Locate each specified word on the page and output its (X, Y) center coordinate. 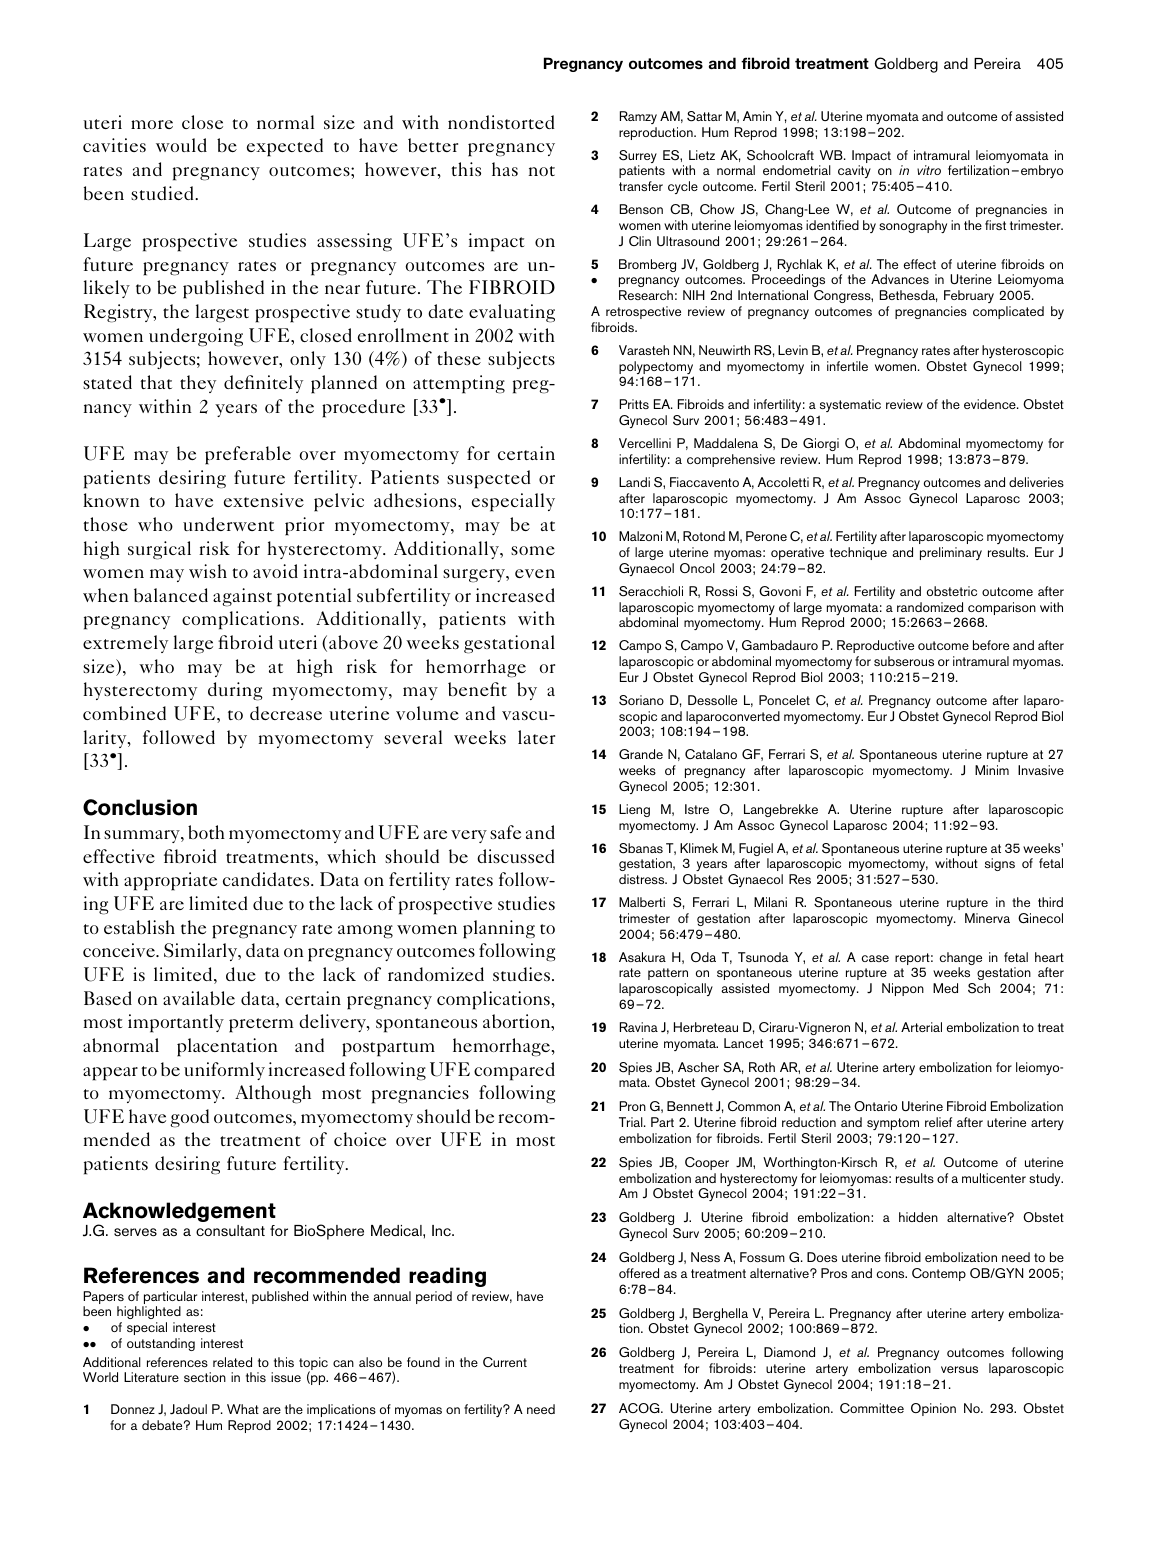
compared (514, 1071)
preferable (248, 455)
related (232, 1362)
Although (273, 1094)
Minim (992, 770)
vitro (929, 170)
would (181, 145)
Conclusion (140, 807)
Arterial (921, 1027)
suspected (489, 479)
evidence (991, 404)
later (536, 737)
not (542, 171)
